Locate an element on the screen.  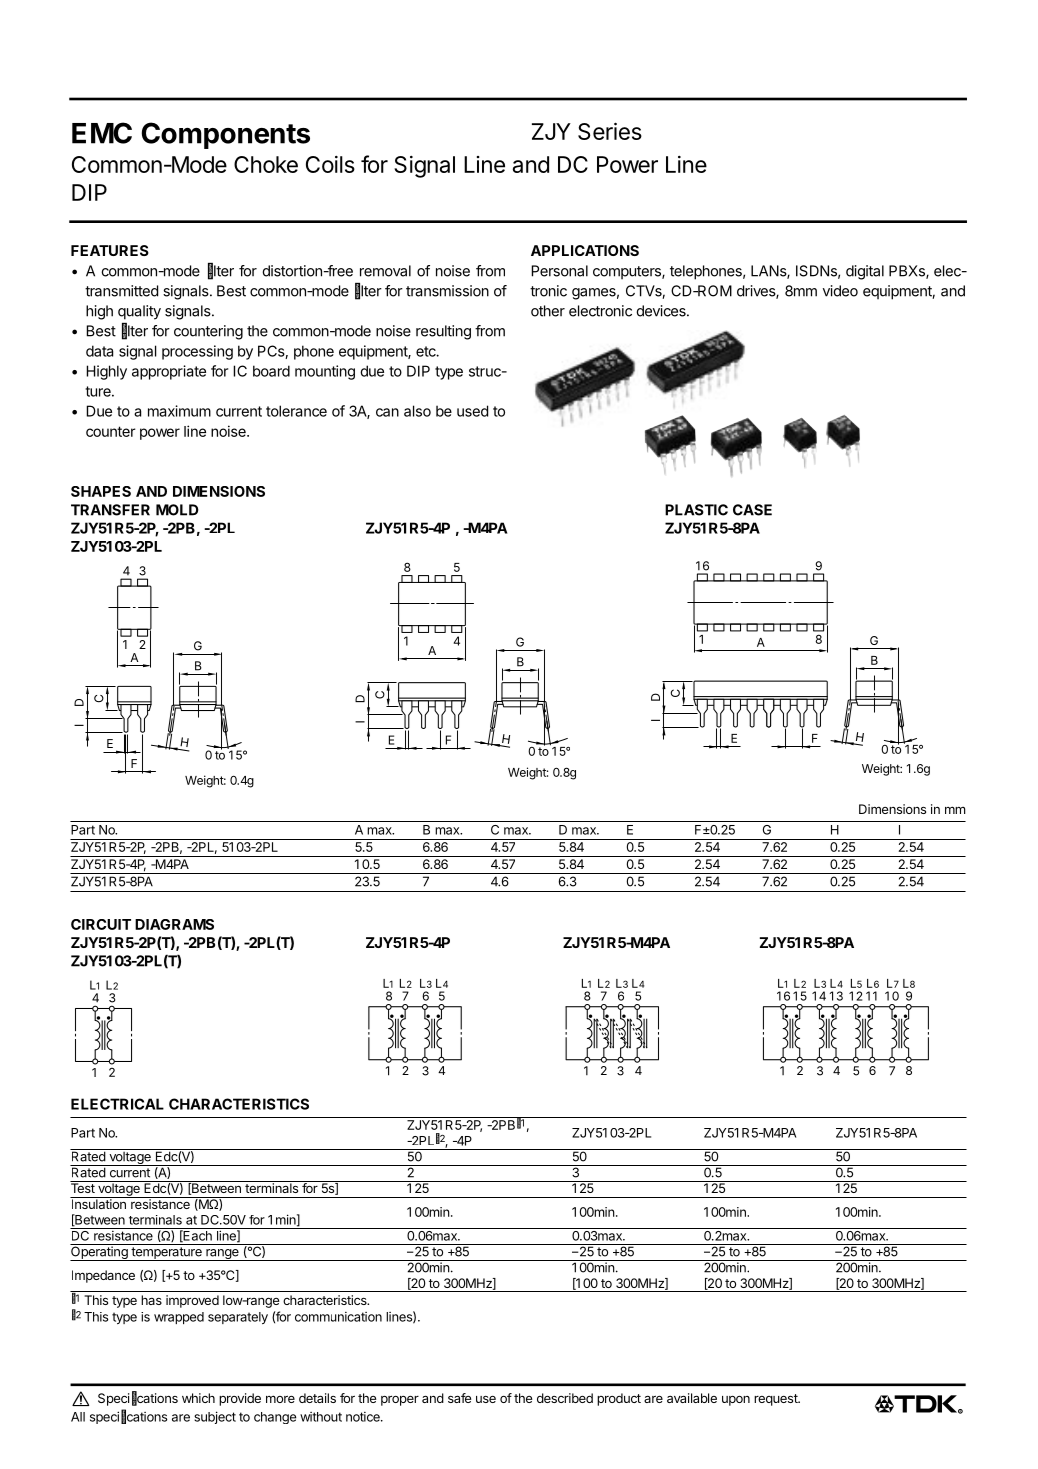
CASE is located at coordinates (752, 510).
